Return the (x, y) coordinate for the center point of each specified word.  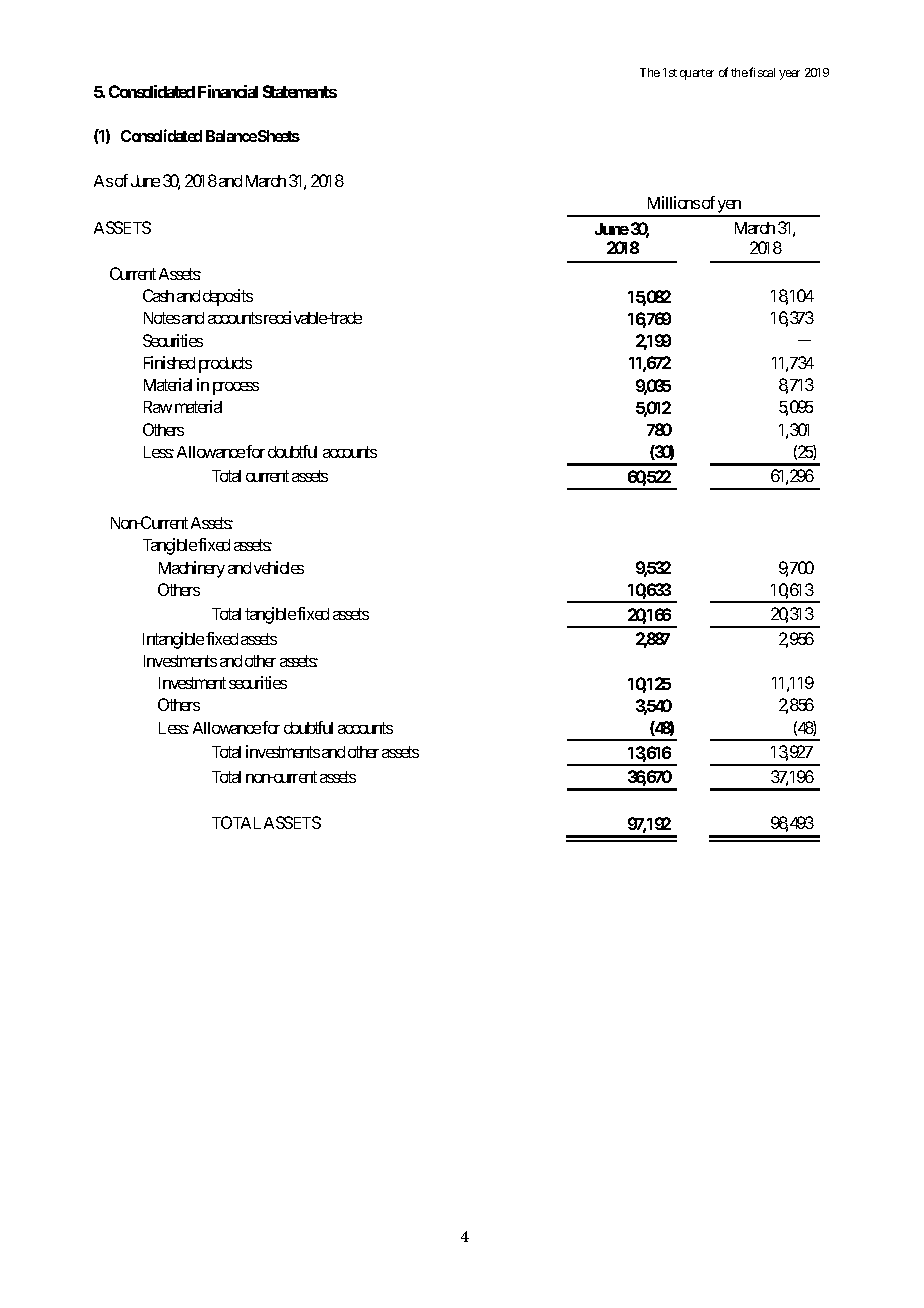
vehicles (279, 567)
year (789, 75)
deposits (228, 297)
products (225, 365)
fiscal (762, 72)
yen (730, 208)
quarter (697, 74)
